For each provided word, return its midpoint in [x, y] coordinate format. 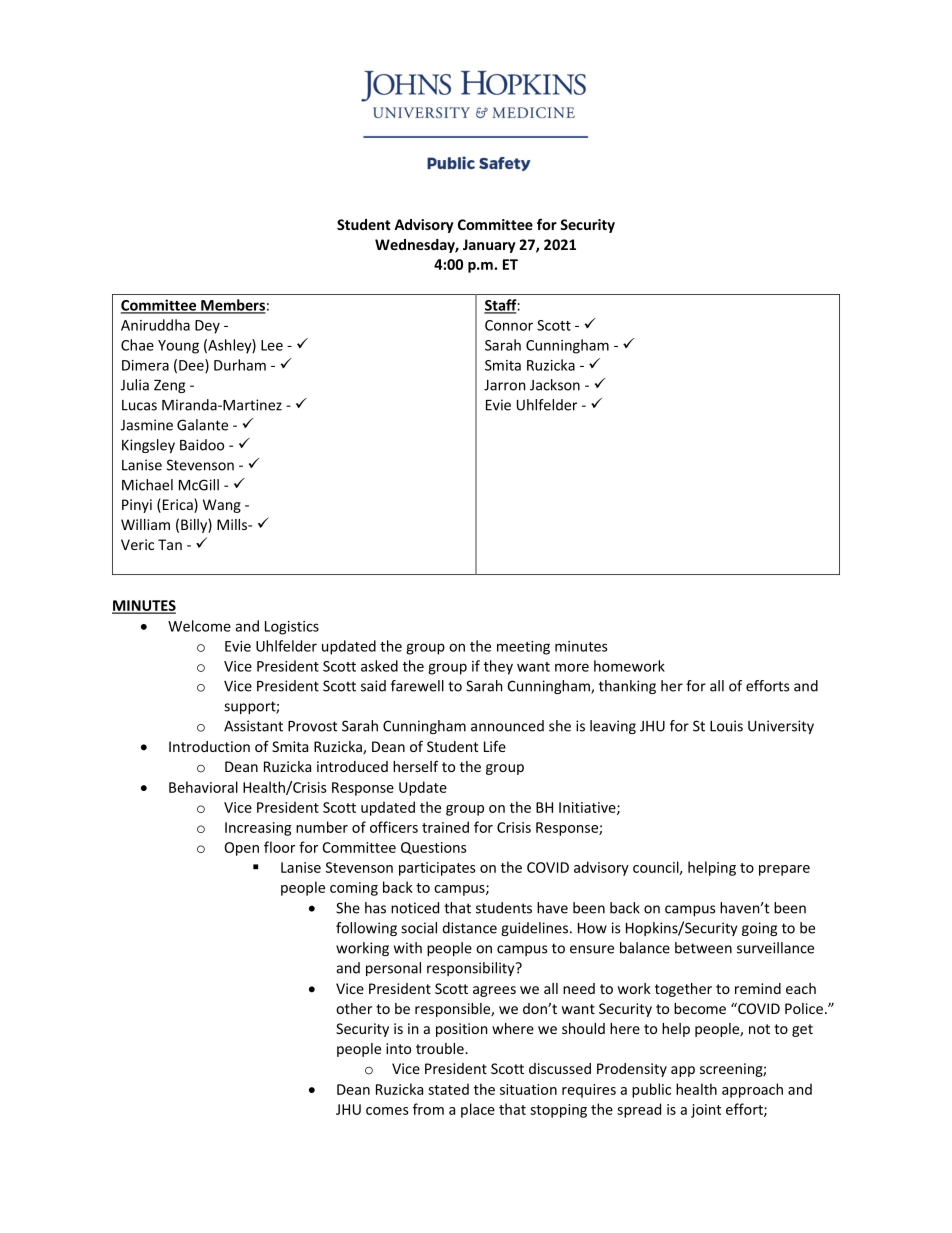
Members [232, 306]
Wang [222, 506]
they [498, 667]
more [572, 667]
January [489, 246]
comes [387, 1111]
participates [437, 869]
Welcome [199, 626]
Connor [509, 325]
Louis [726, 726]
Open [242, 849]
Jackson [555, 385]
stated [448, 1089]
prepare [784, 870]
